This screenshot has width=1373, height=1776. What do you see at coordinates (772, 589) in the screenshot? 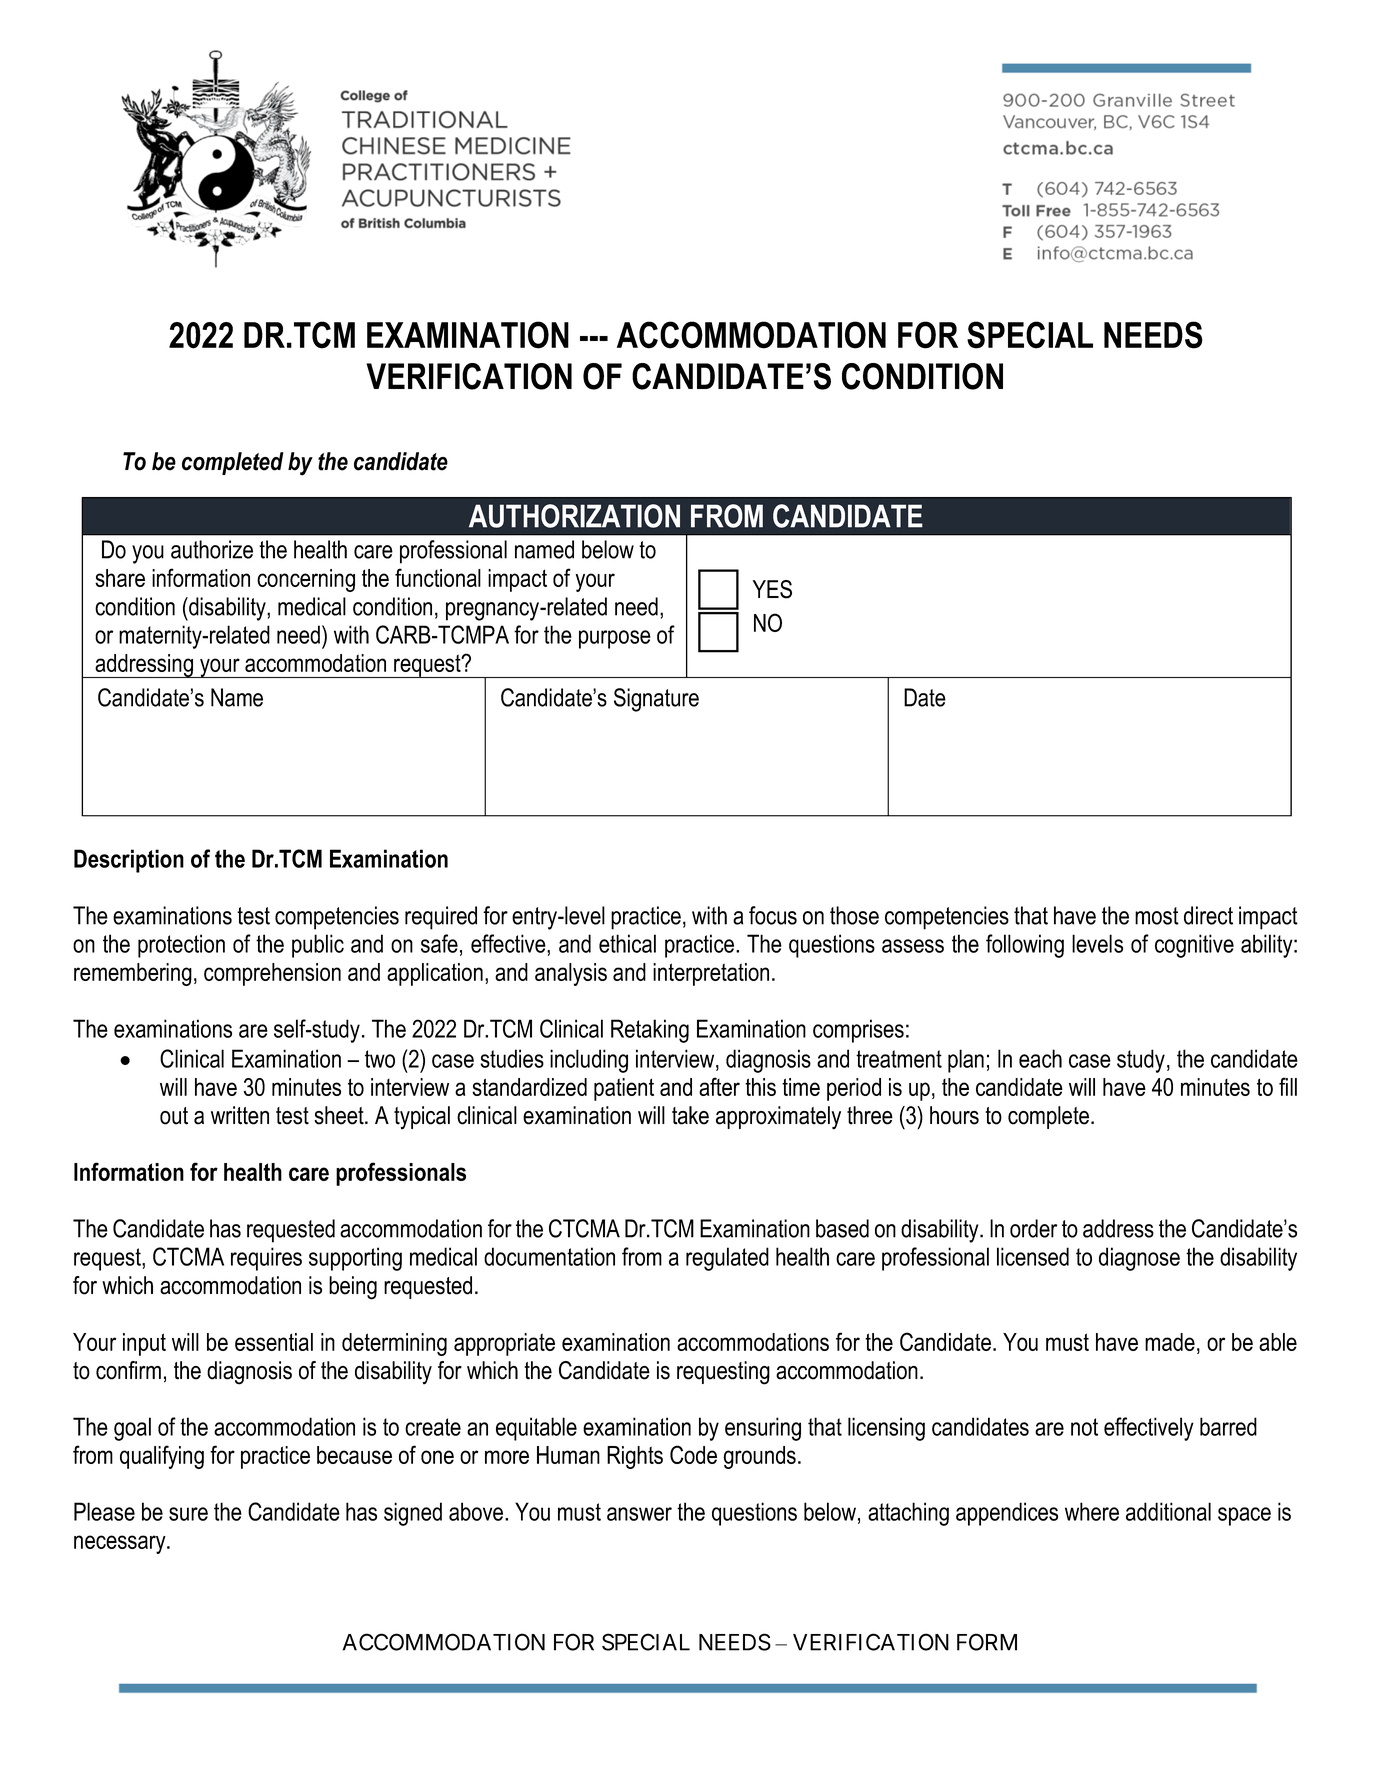
I see `YES` at bounding box center [772, 589].
